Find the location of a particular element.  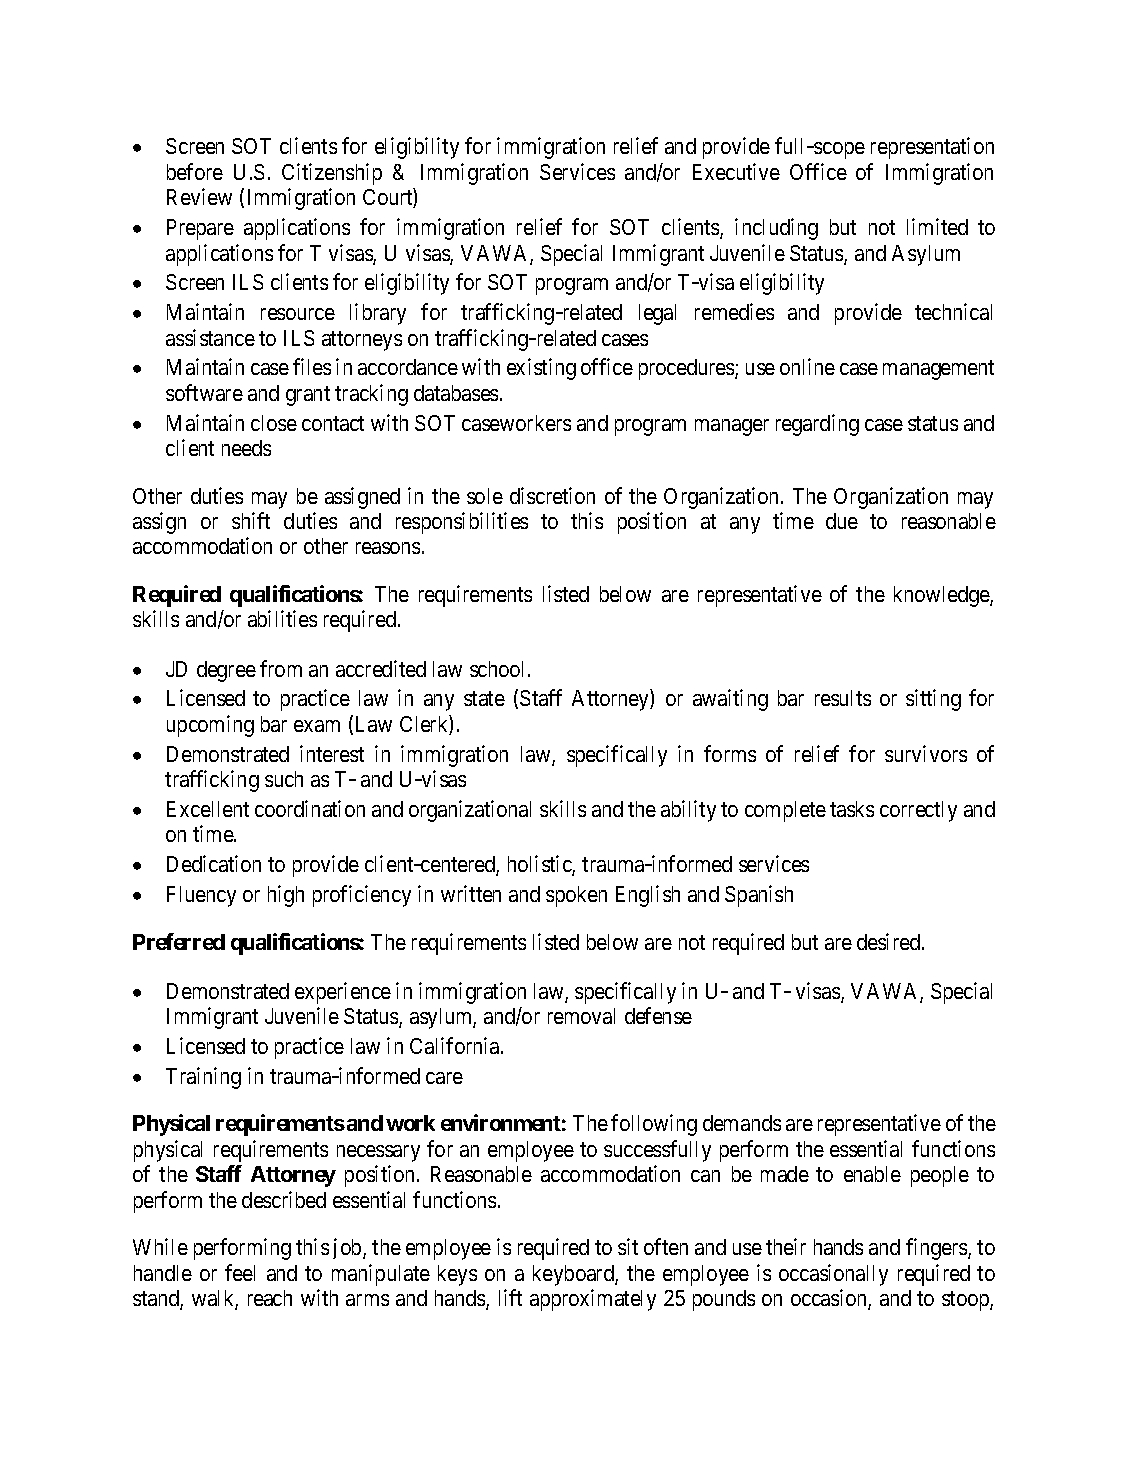

representation is located at coordinates (932, 148).
